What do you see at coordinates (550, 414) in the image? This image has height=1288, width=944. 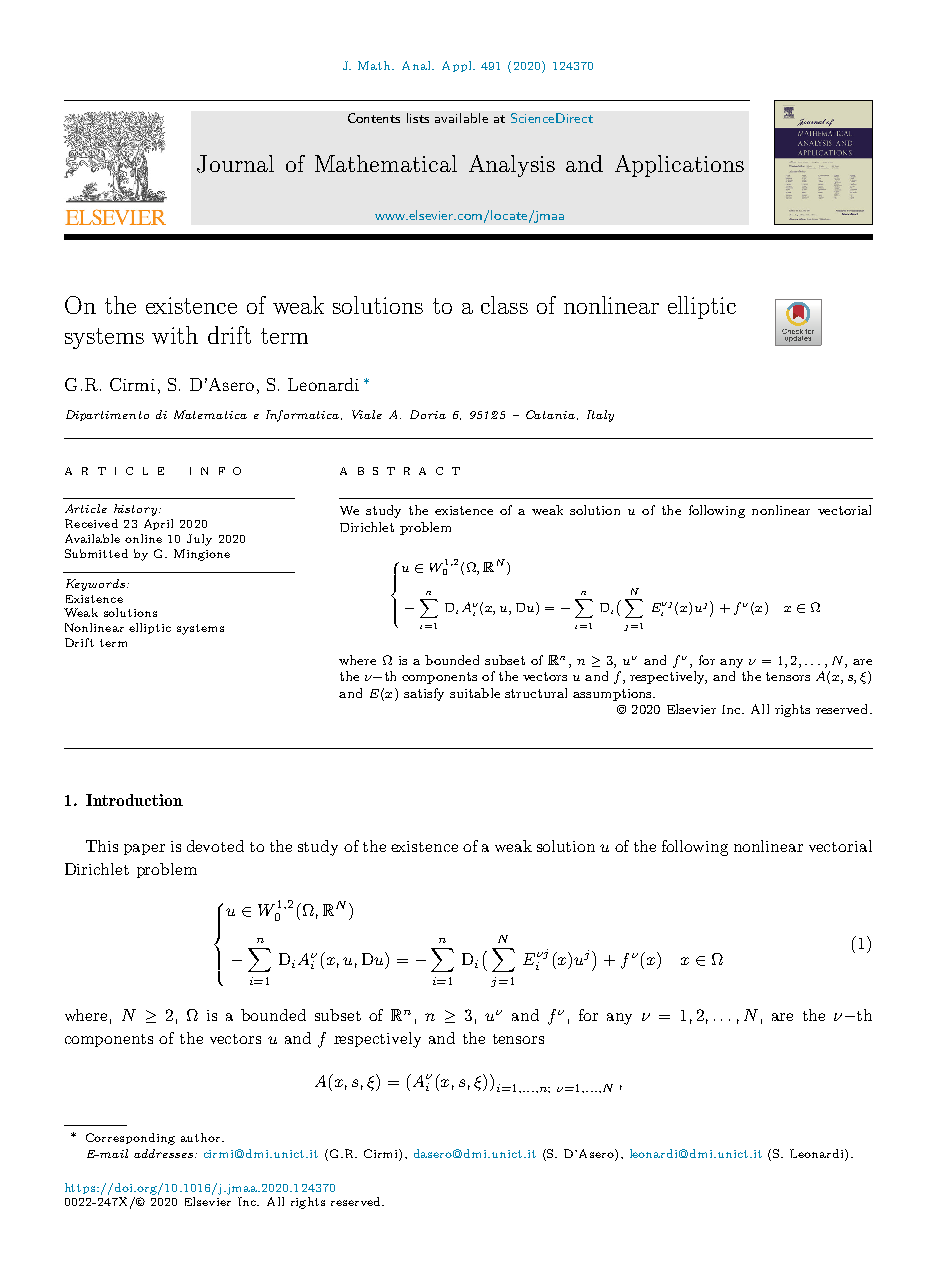 I see `Catania` at bounding box center [550, 414].
